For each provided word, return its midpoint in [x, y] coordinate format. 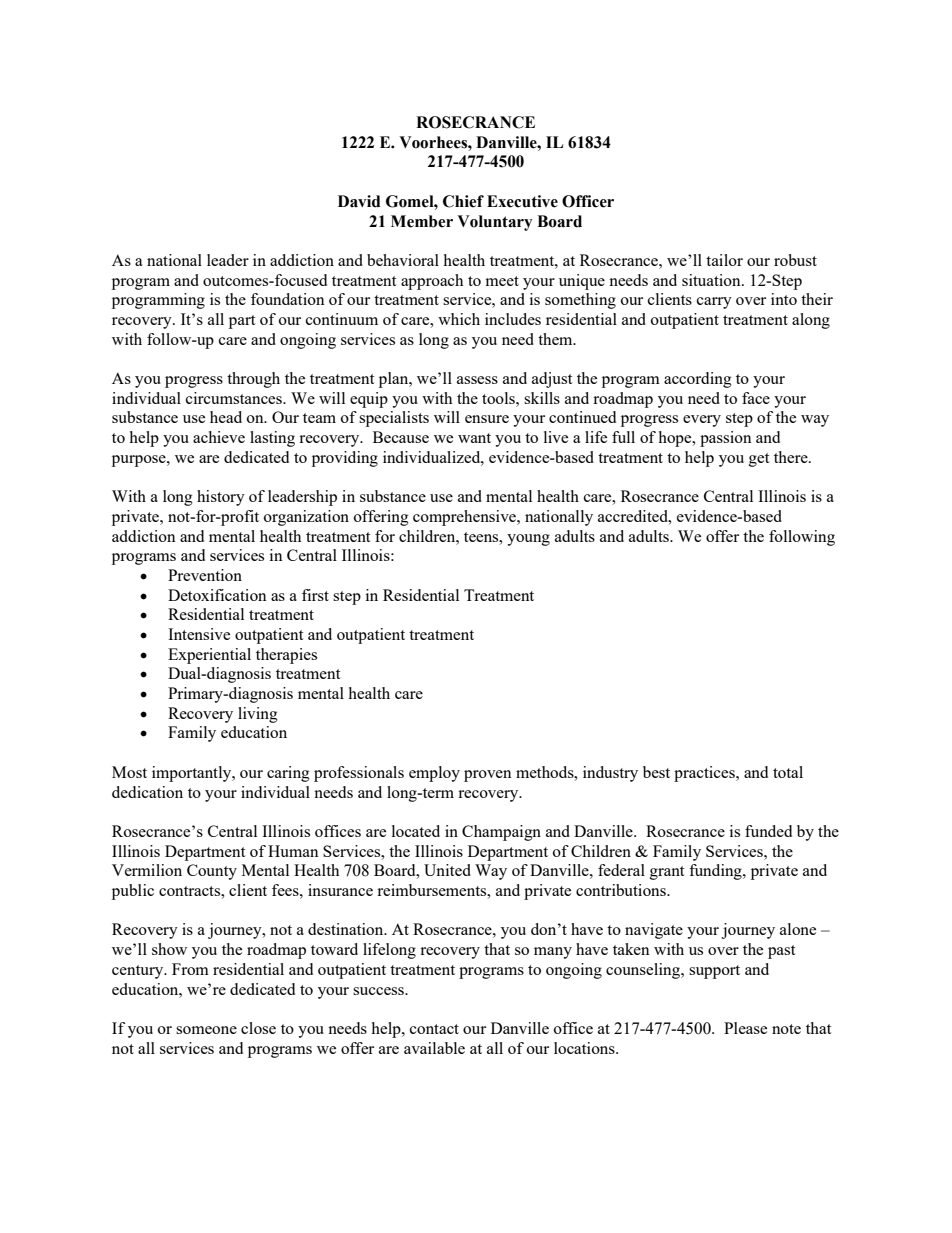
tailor [724, 260]
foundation [288, 299]
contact [434, 1029]
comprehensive [465, 518]
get [759, 460]
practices [705, 774]
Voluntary [494, 223]
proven [488, 776]
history [221, 498]
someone [206, 1030]
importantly [193, 774]
